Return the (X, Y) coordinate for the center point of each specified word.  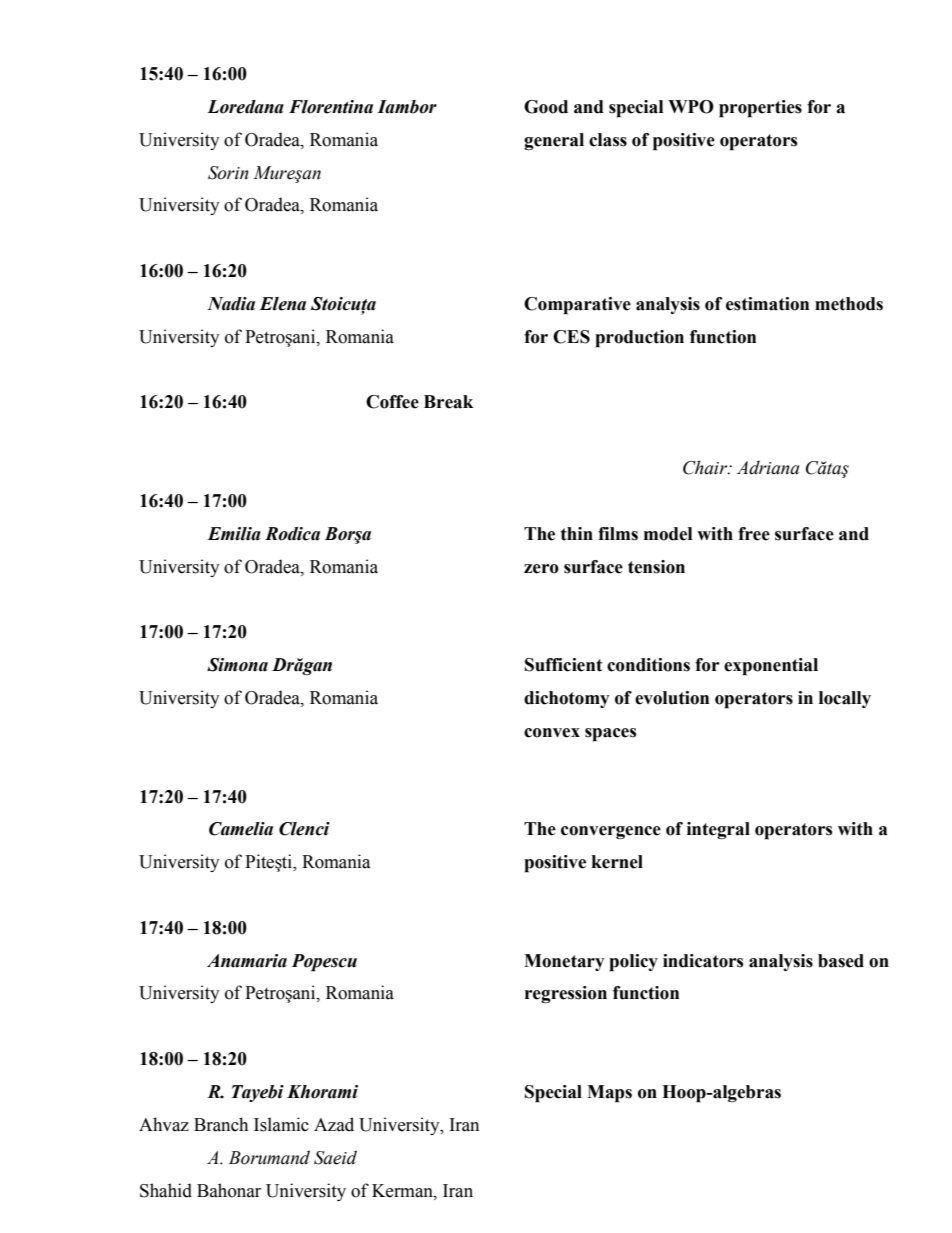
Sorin (228, 173)
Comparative (577, 306)
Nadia (231, 304)
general (554, 141)
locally (845, 699)
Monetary (564, 962)
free (754, 534)
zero (541, 569)
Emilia (234, 534)
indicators (703, 961)
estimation (767, 304)
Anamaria (247, 961)
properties (760, 109)
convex (552, 733)
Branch (221, 1124)
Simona (237, 665)
